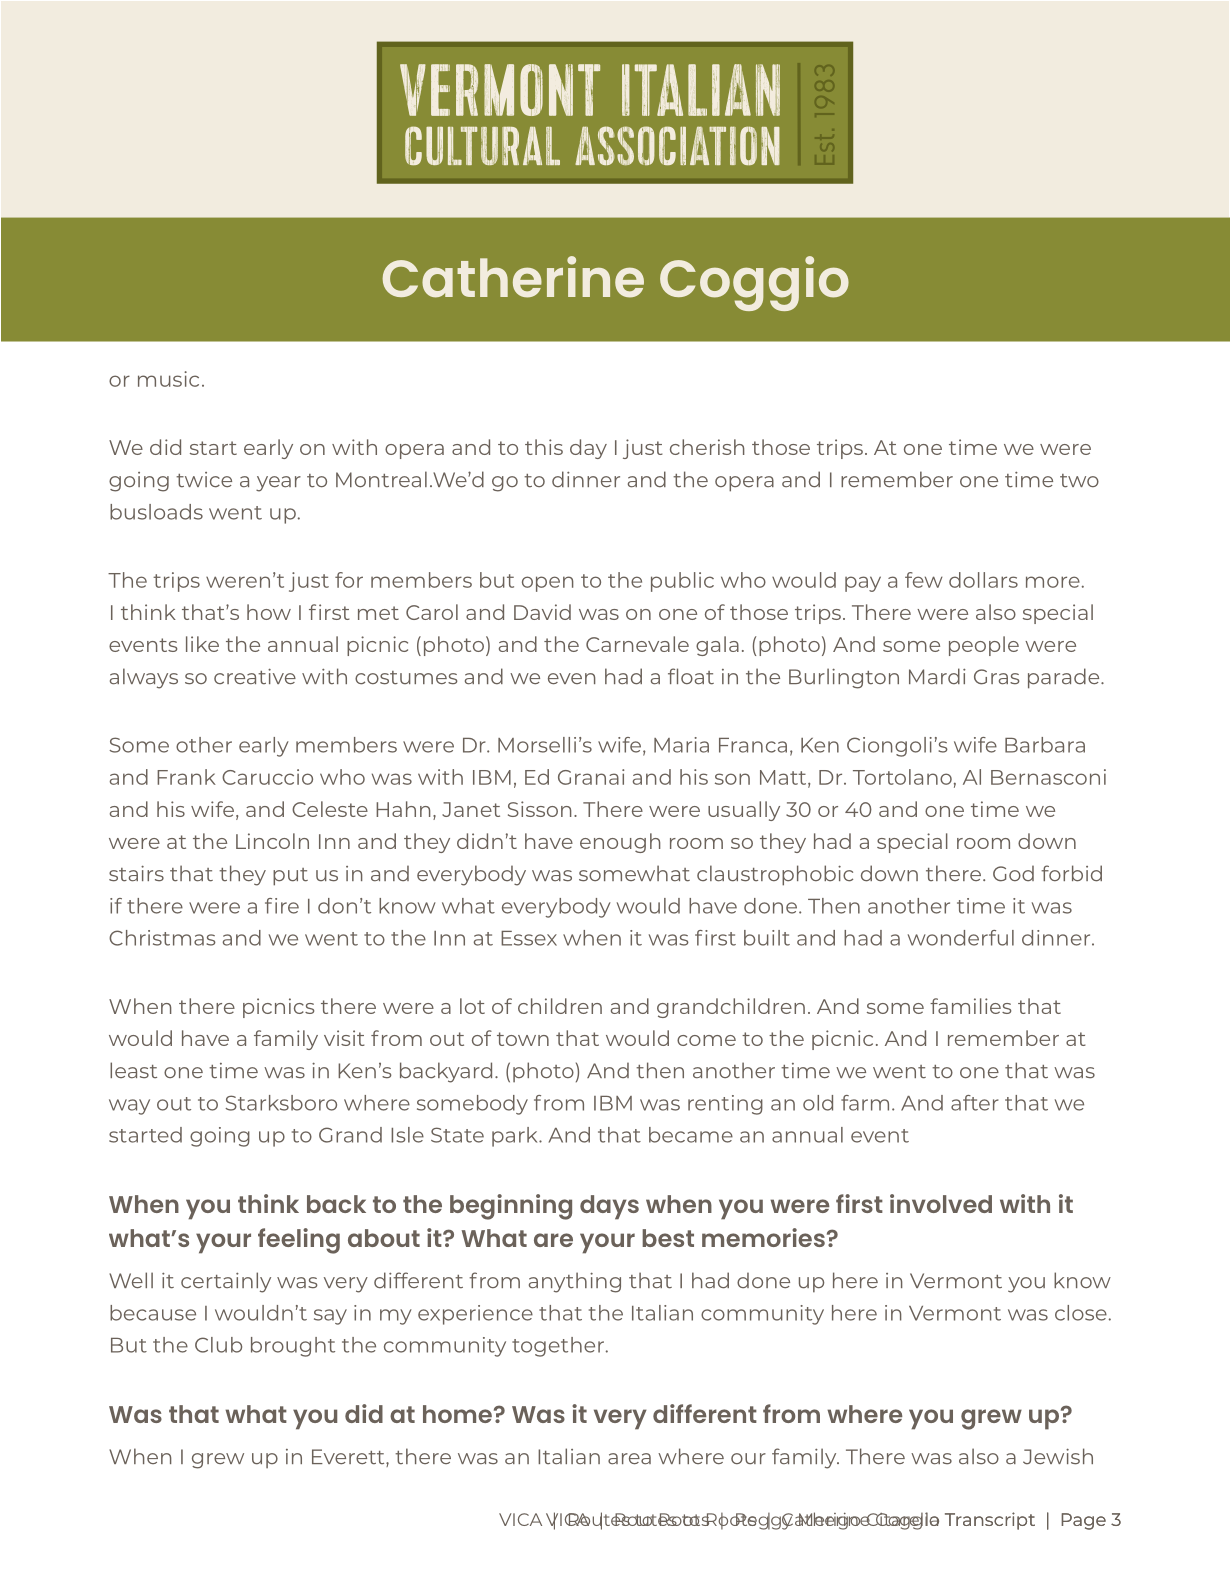 The height and width of the image is (1592, 1230). What do you see at coordinates (133, 1070) in the image?
I see `least` at bounding box center [133, 1070].
